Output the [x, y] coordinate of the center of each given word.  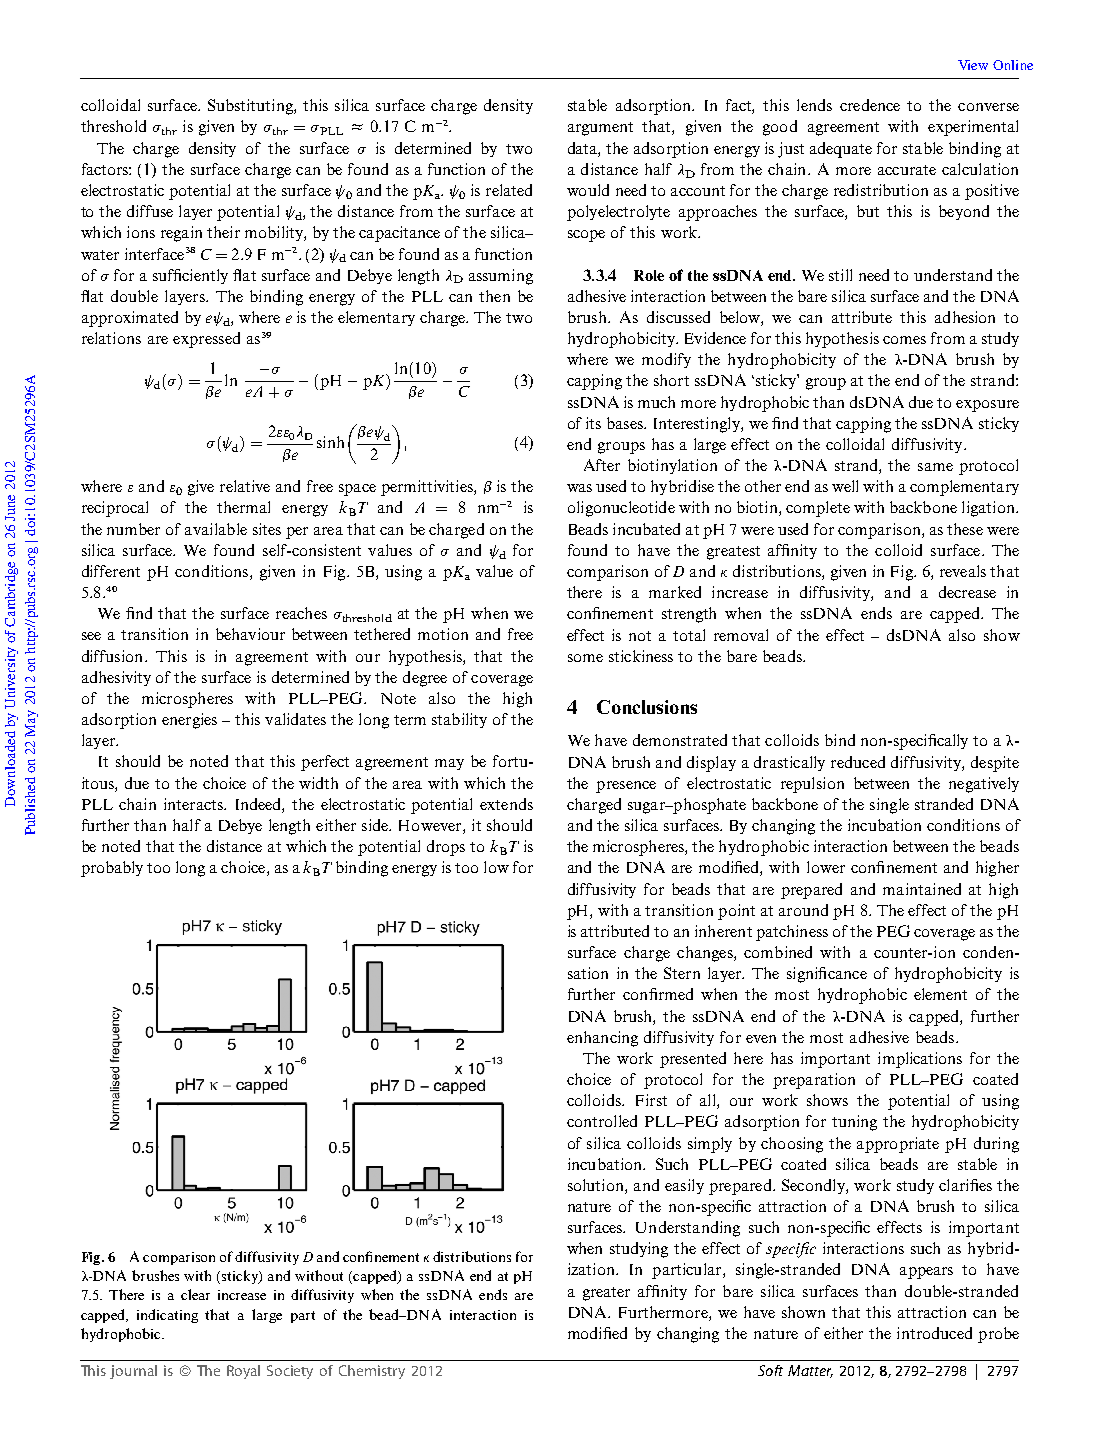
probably [112, 869]
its [593, 423]
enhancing [602, 1039]
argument [600, 129]
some [585, 658]
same [935, 467]
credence [870, 105]
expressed [206, 340]
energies [189, 721]
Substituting [251, 107]
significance [827, 975]
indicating [167, 1316]
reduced [858, 762]
